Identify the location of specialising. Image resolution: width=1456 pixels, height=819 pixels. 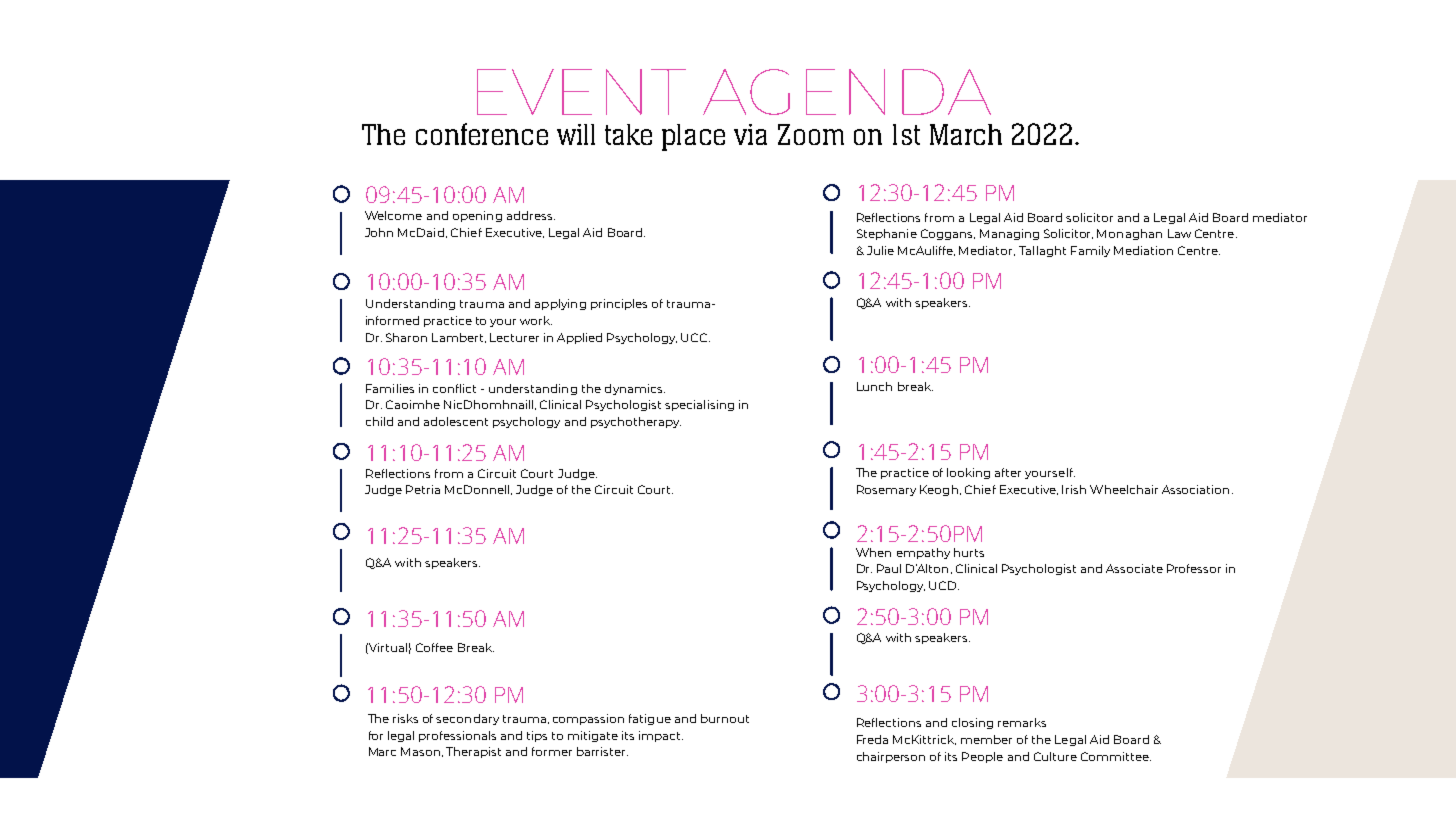
(699, 405).
